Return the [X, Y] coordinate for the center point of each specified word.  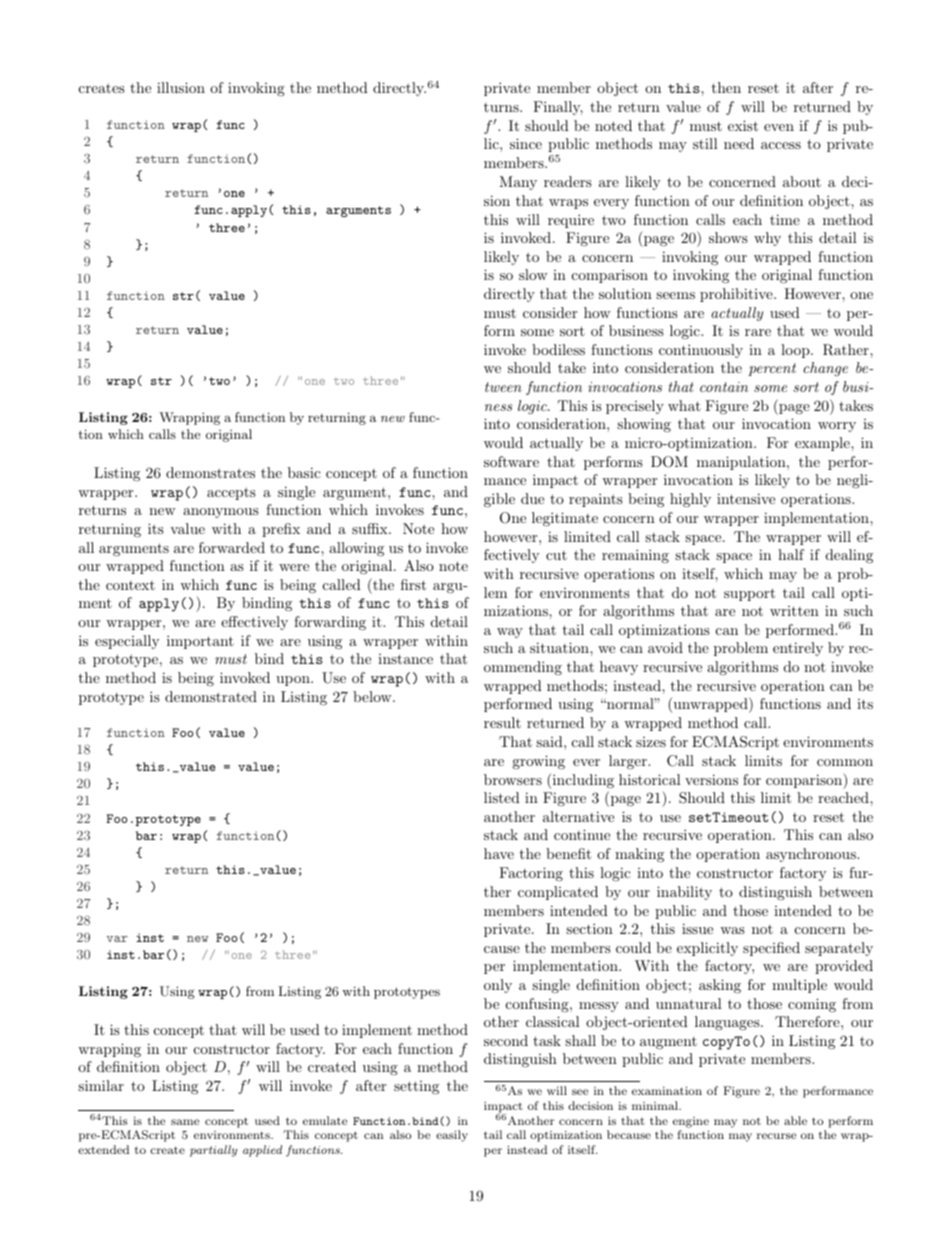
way [510, 633]
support [749, 594]
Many [518, 183]
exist [743, 125]
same [185, 1122]
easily [452, 1136]
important [200, 642]
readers [568, 181]
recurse [776, 1136]
